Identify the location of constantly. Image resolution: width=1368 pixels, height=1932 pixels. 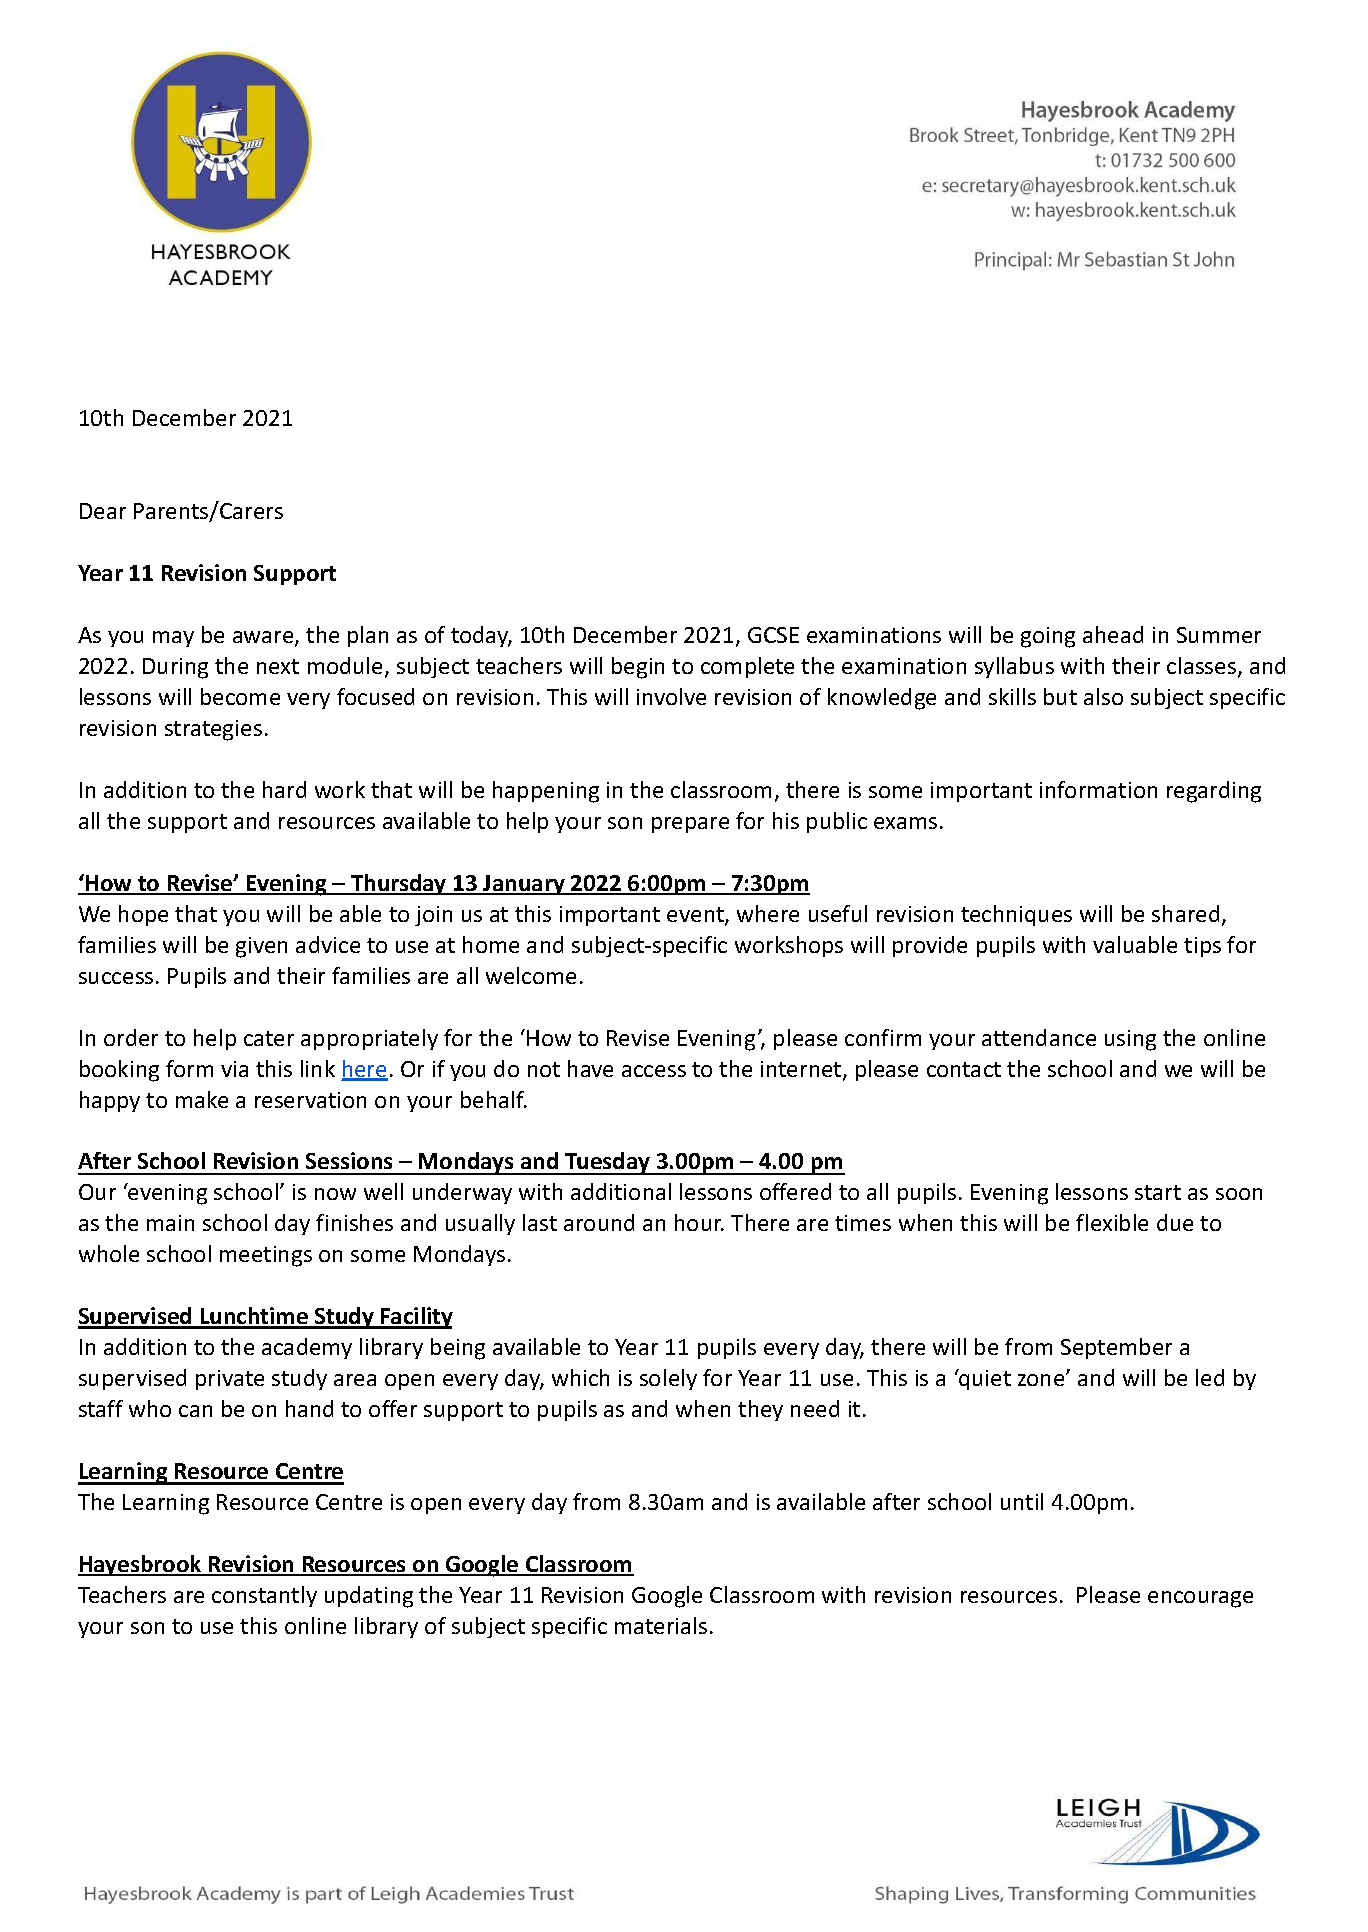
(264, 1596).
